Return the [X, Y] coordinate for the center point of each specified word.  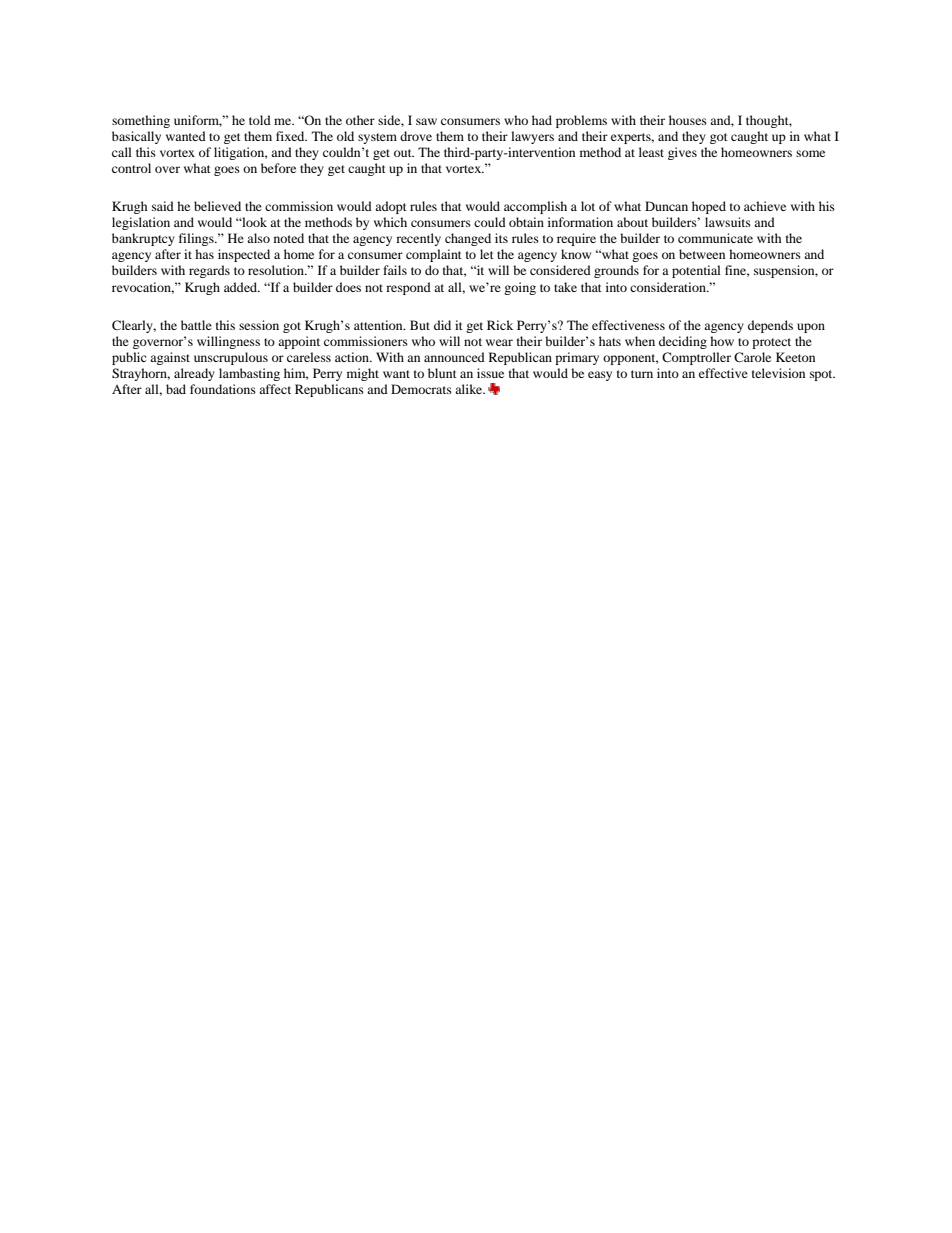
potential [696, 271]
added [242, 287]
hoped [709, 207]
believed [217, 206]
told [260, 120]
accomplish [535, 207]
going [520, 288]
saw [426, 121]
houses [688, 120]
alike [470, 389]
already [194, 374]
